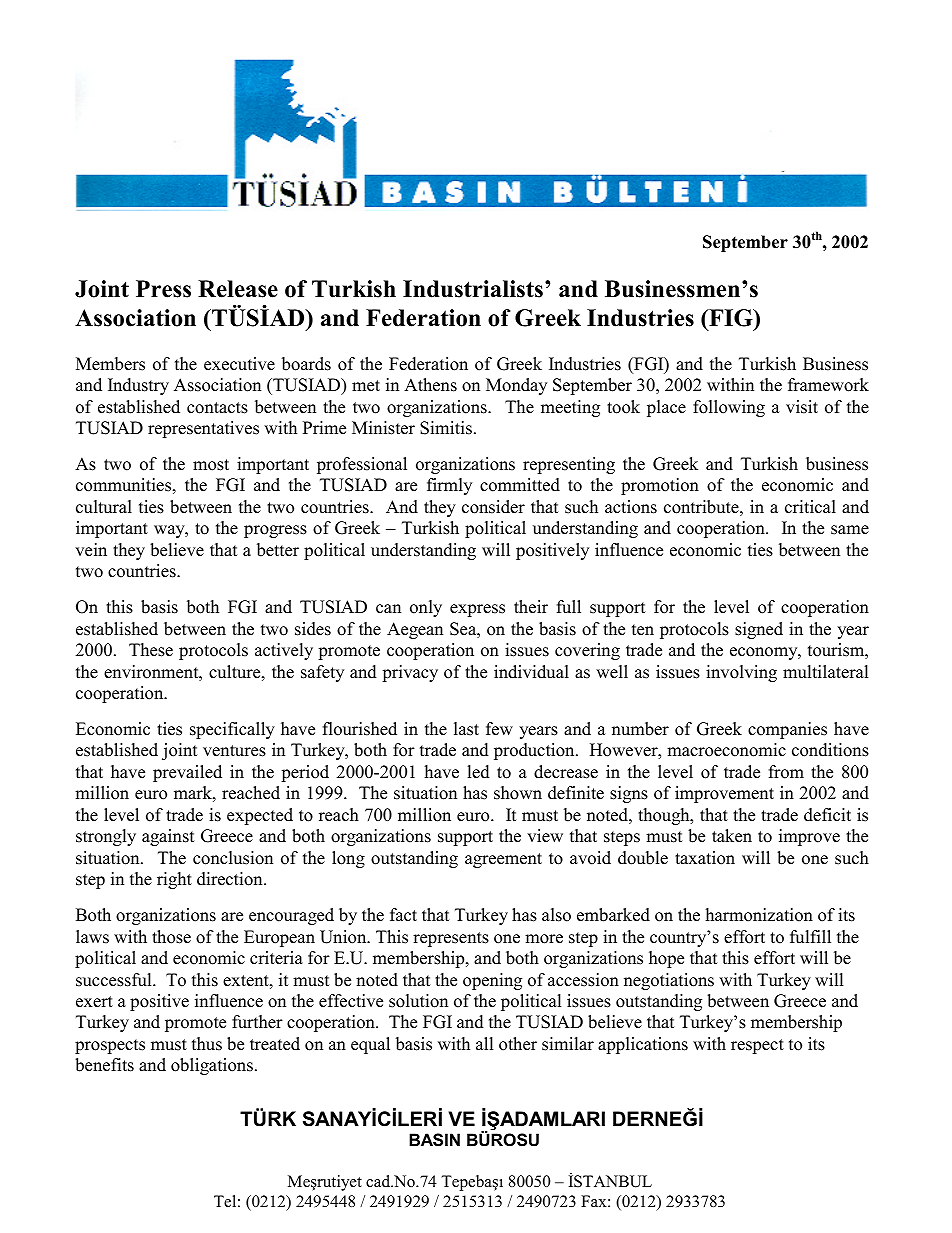 The height and width of the image is (1233, 952). Describe the element at coordinates (757, 1046) in the image. I see `respect` at that location.
